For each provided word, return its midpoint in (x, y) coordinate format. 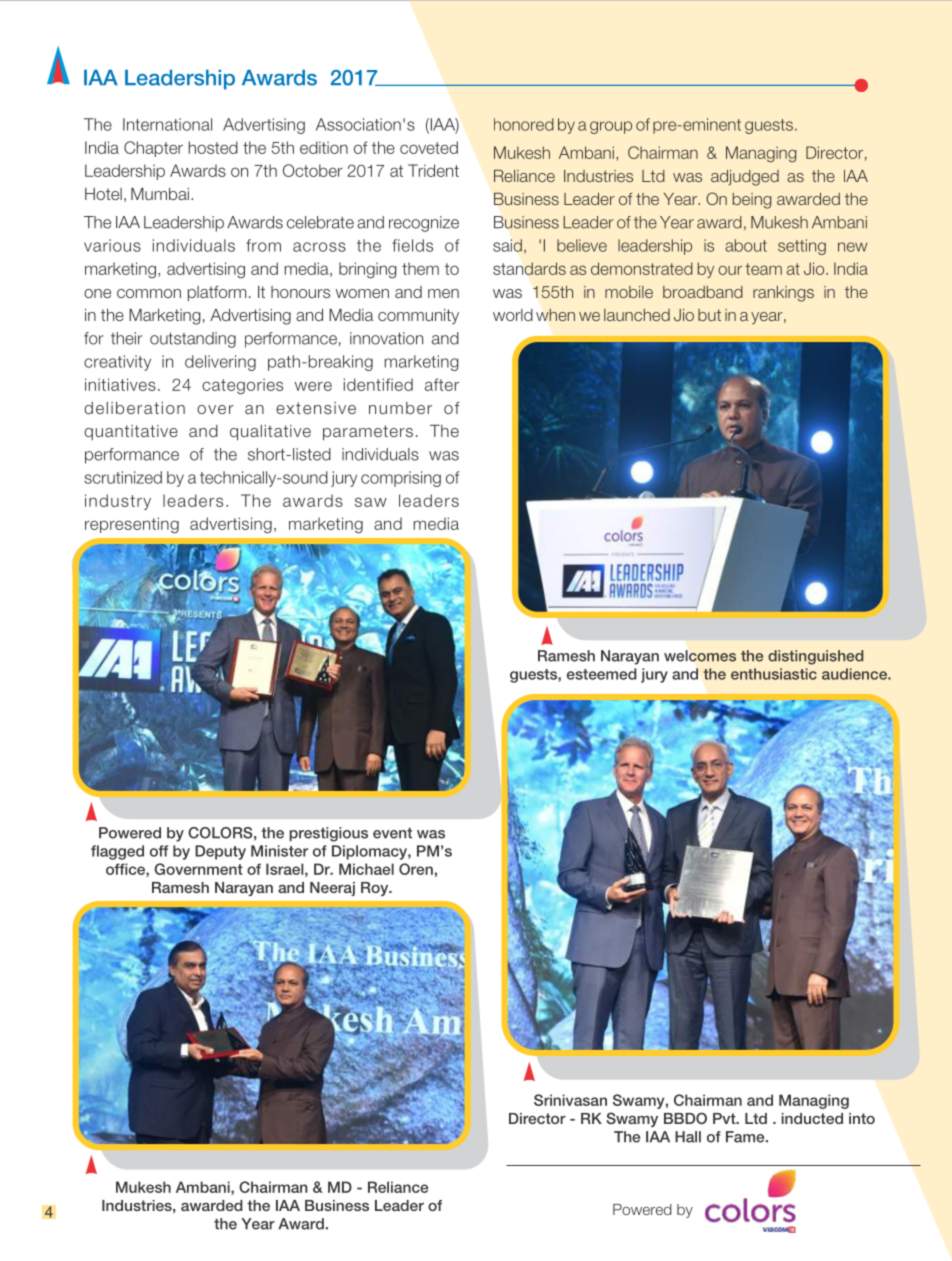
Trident (433, 170)
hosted (213, 147)
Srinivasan (570, 1100)
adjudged (745, 178)
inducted (812, 1118)
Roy (376, 889)
